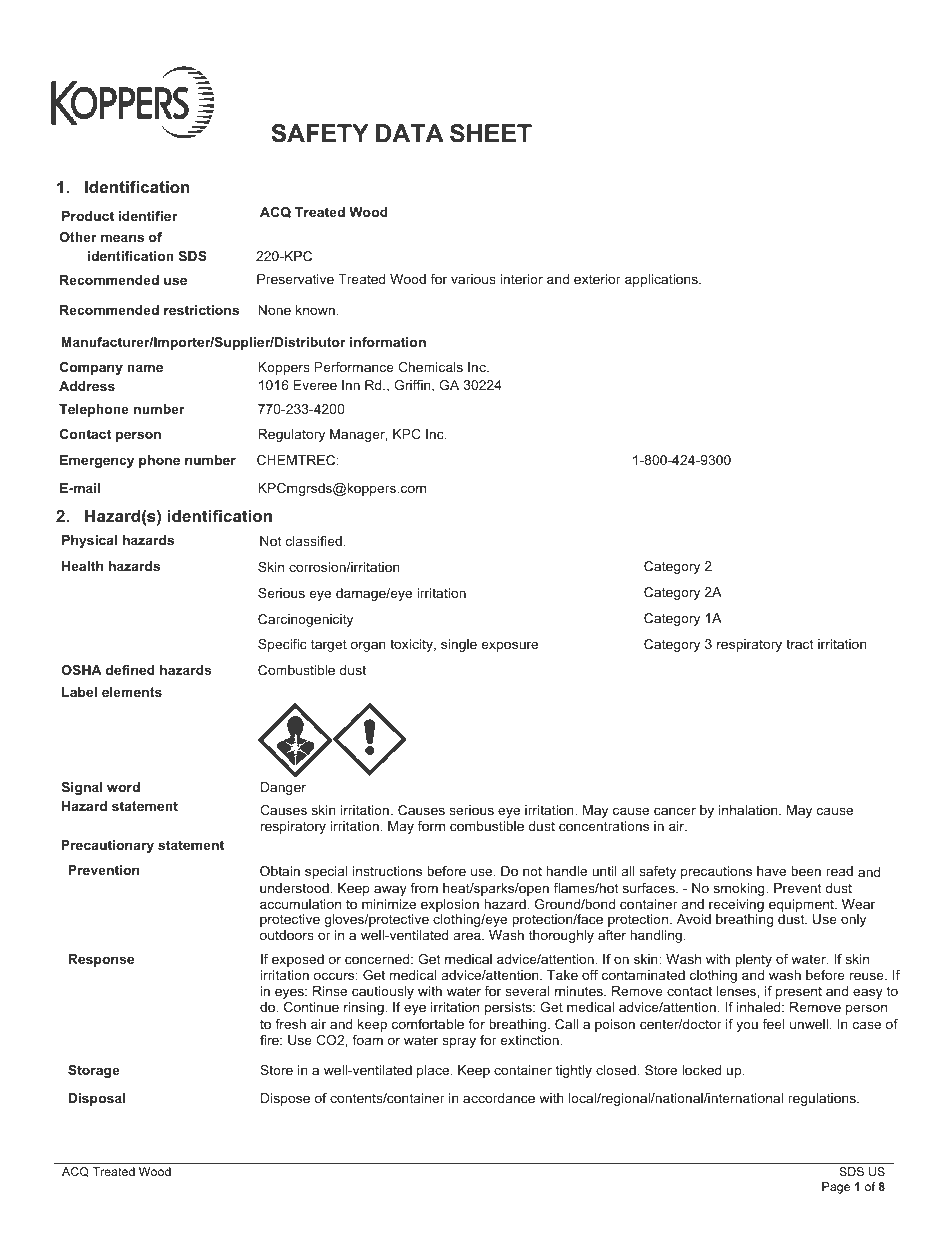 The image size is (952, 1233). I want to click on Disposal, so click(96, 1099).
